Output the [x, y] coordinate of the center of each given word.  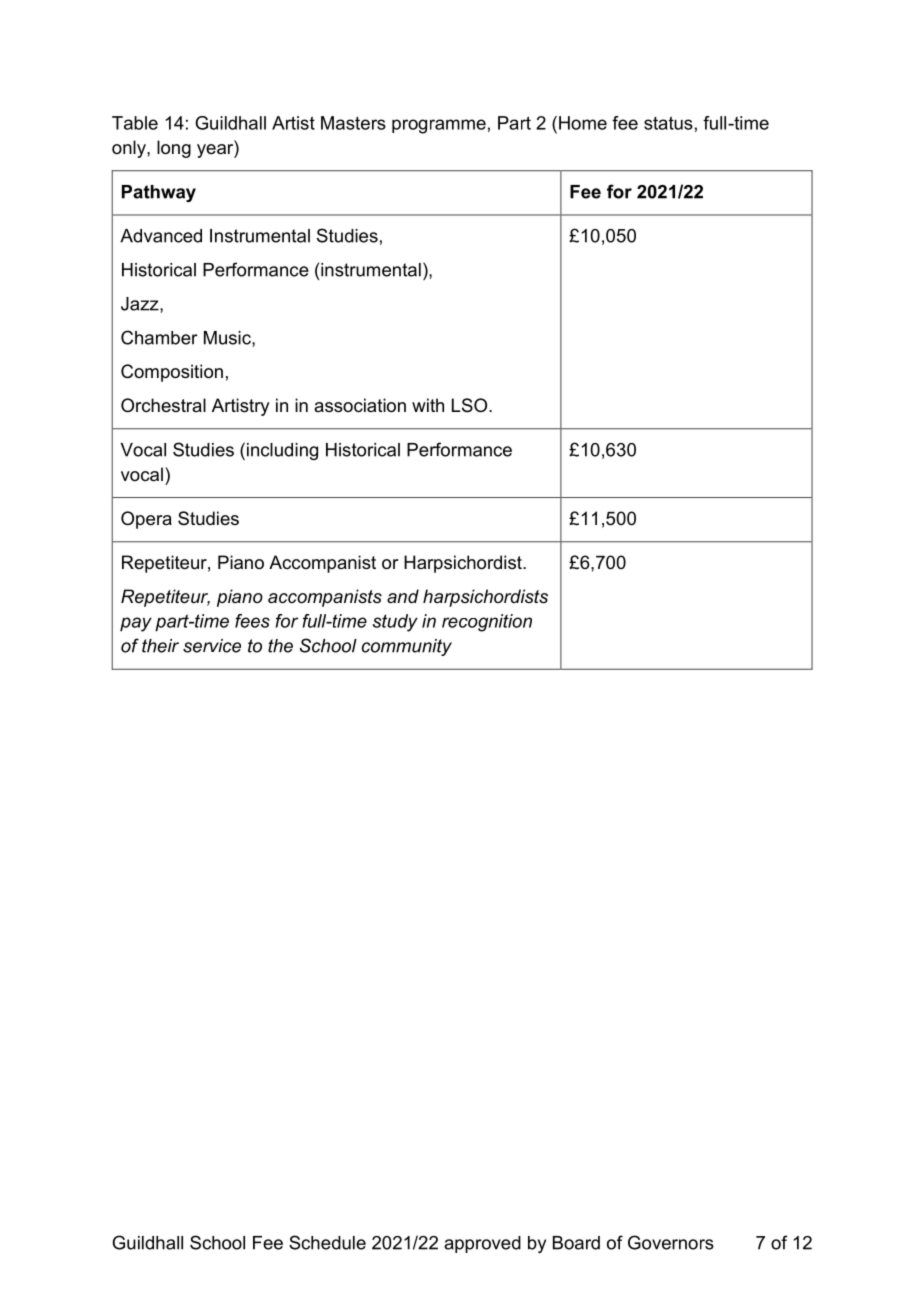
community [407, 647]
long [174, 149]
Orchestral [163, 405]
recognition [487, 623]
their [160, 646]
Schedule [327, 1242]
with [428, 405]
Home [583, 123]
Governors [671, 1242]
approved [482, 1244]
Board [576, 1243]
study [395, 623]
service [212, 646]
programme [439, 126]
